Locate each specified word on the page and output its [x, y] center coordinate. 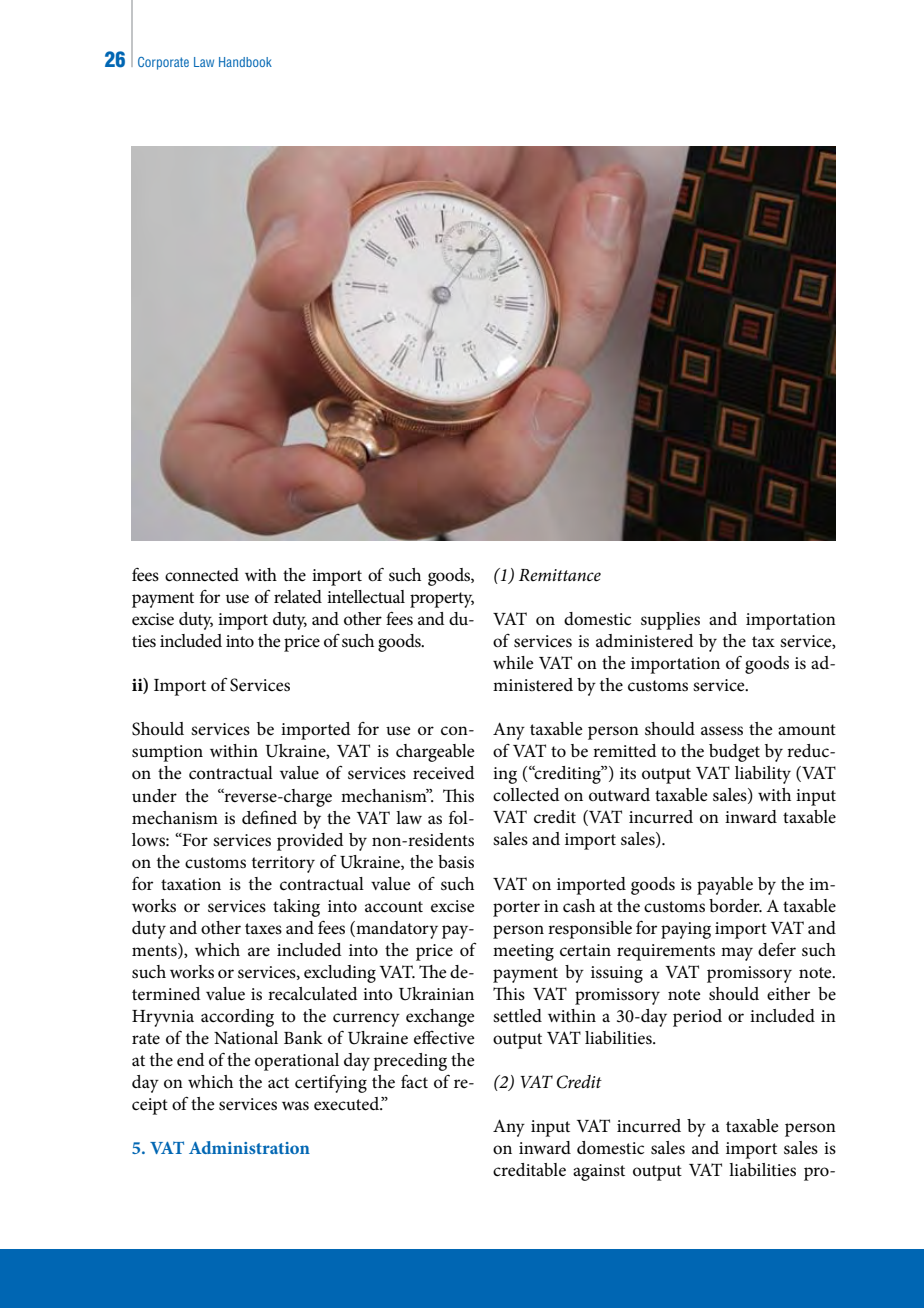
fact [414, 1081]
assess [722, 731]
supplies [670, 621]
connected [202, 575]
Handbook [245, 62]
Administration [249, 1147]
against [599, 1172]
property [442, 600]
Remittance [560, 575]
